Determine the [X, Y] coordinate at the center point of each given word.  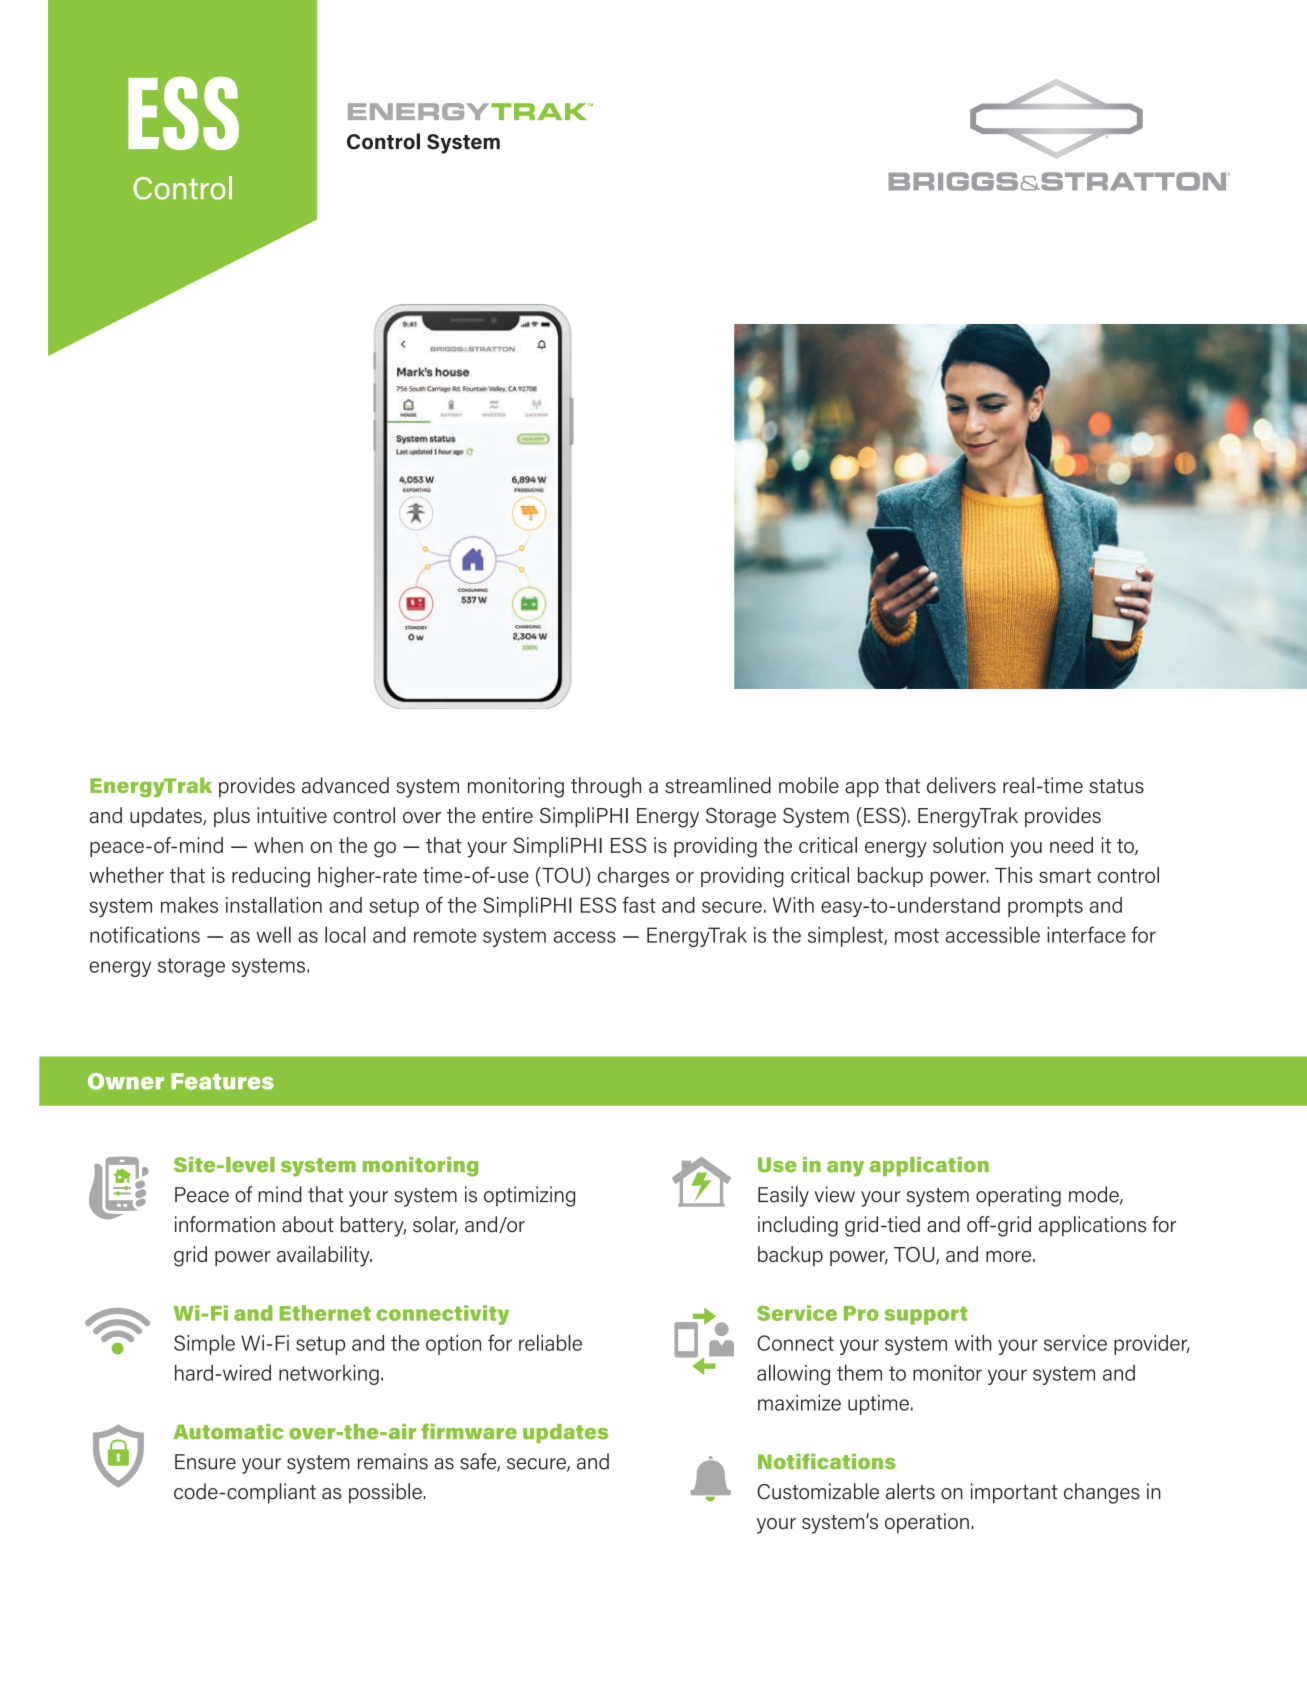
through [606, 787]
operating [1018, 1196]
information [225, 1224]
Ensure [205, 1462]
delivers [961, 785]
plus [232, 817]
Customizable [818, 1491]
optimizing [529, 1196]
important [1014, 1493]
